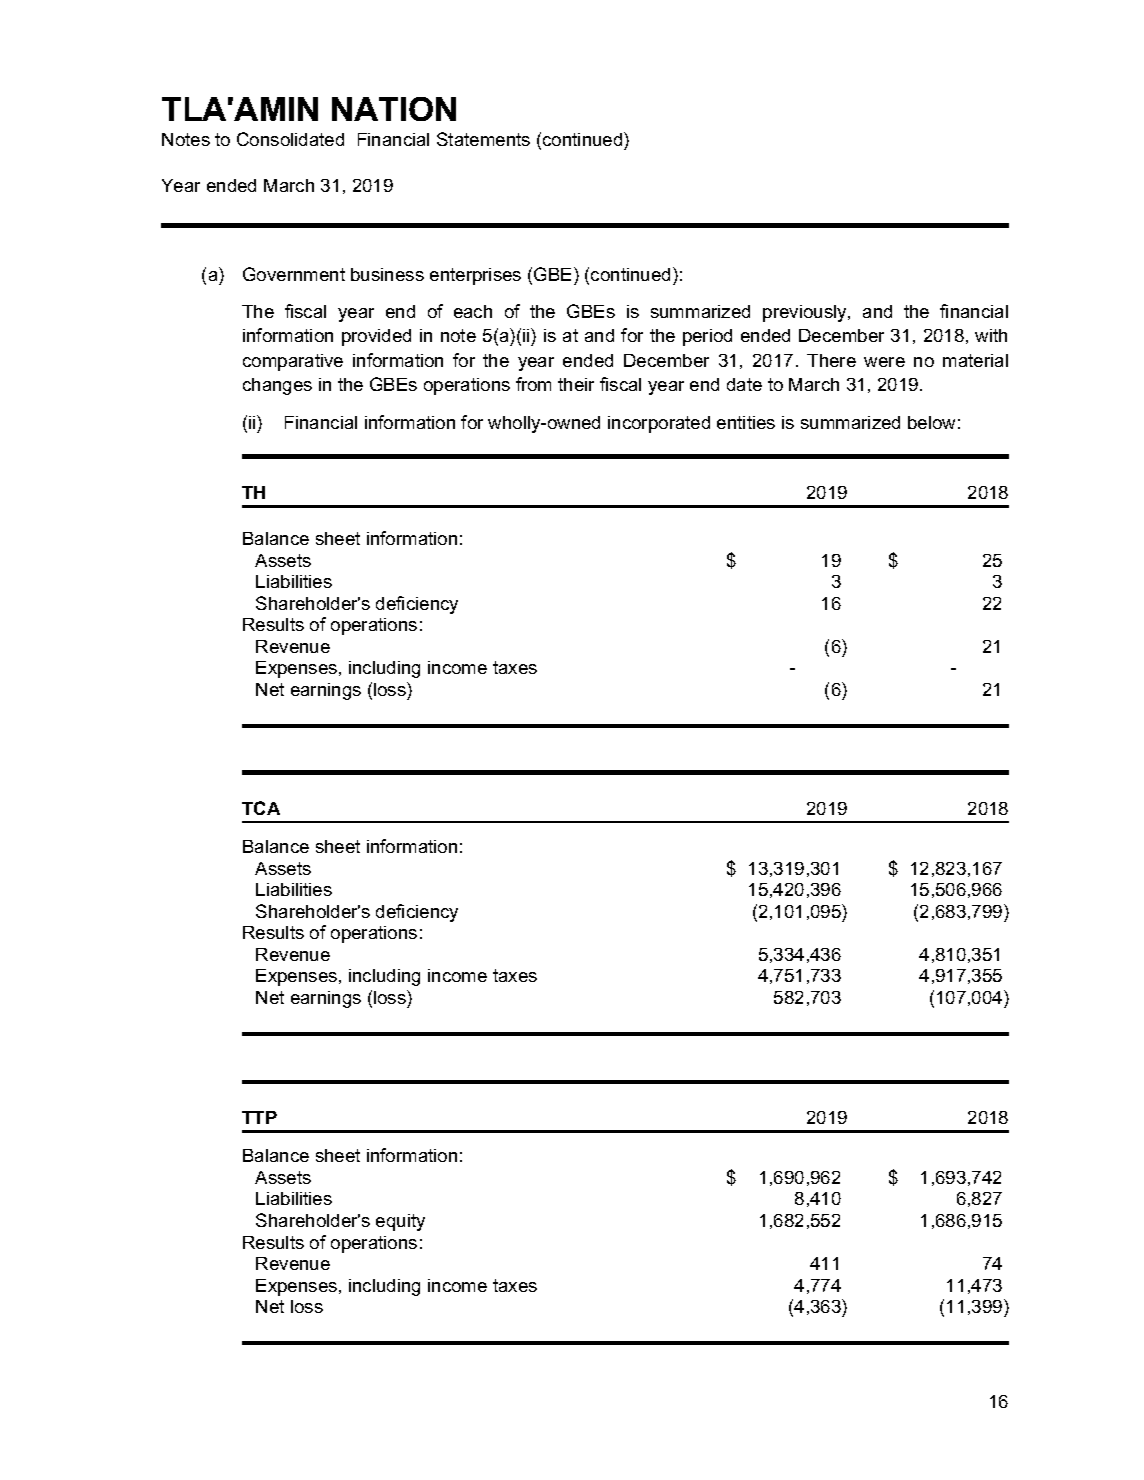  What do you see at coordinates (483, 139) in the screenshot?
I see `Statements` at bounding box center [483, 139].
